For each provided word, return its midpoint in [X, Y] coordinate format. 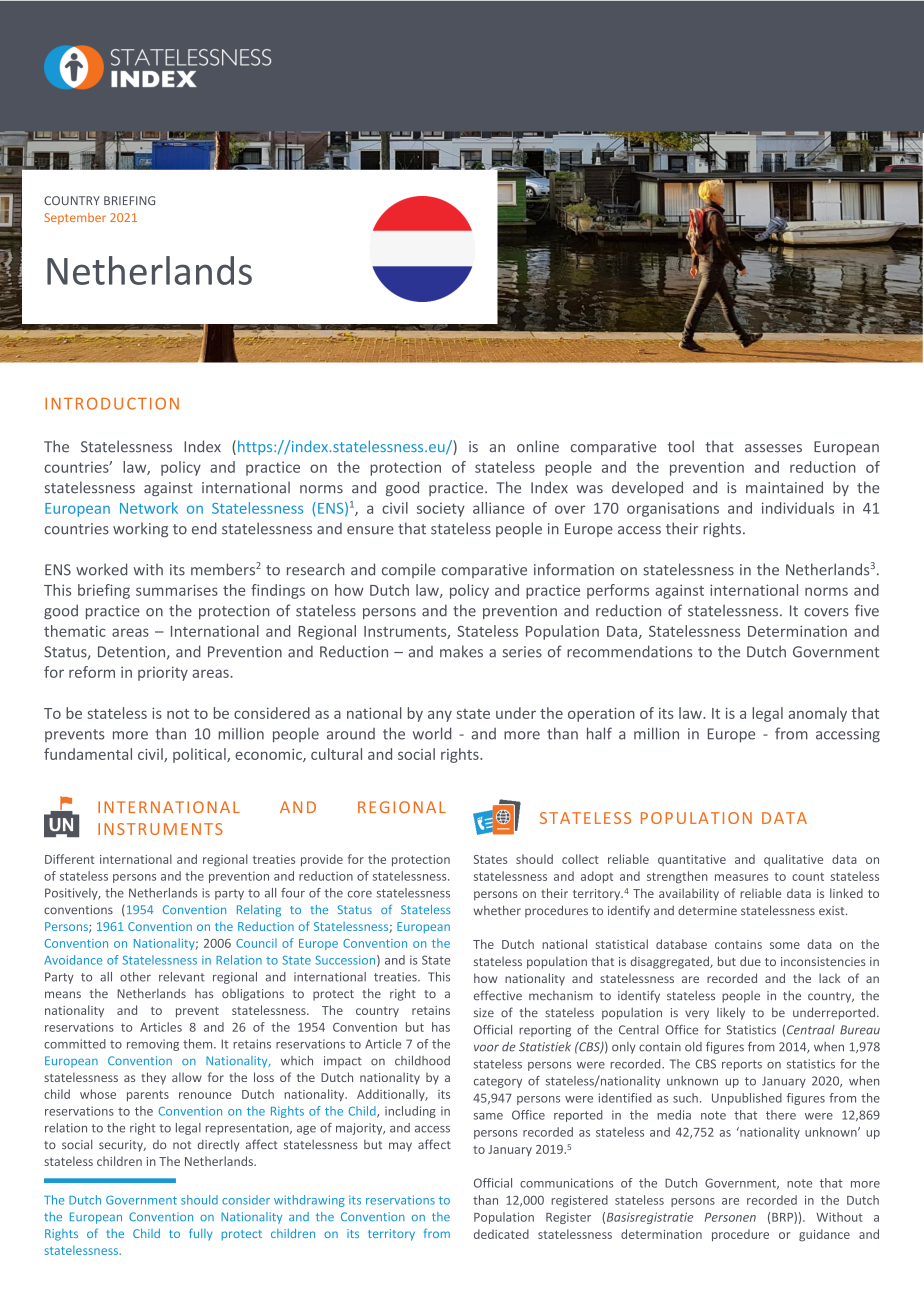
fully [200, 1234]
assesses [773, 448]
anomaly [817, 714]
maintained [784, 487]
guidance [824, 1235]
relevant [182, 977]
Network [149, 508]
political [200, 755]
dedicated [501, 1234]
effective [498, 995]
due [750, 961]
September [75, 219]
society [441, 509]
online [538, 446]
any [440, 716]
